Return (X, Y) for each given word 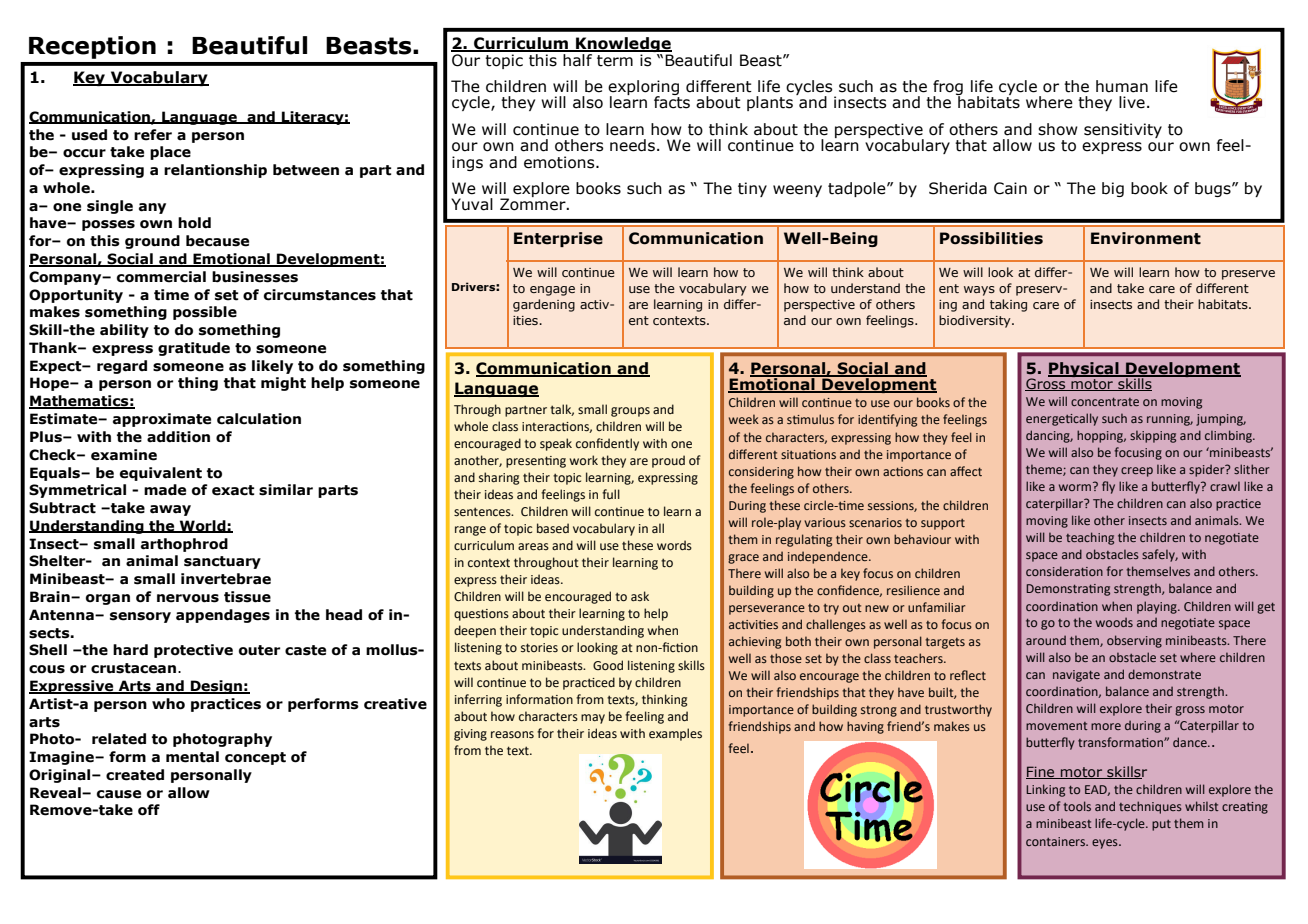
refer (153, 135)
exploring (644, 89)
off (149, 810)
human (1122, 86)
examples (675, 734)
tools (1077, 806)
